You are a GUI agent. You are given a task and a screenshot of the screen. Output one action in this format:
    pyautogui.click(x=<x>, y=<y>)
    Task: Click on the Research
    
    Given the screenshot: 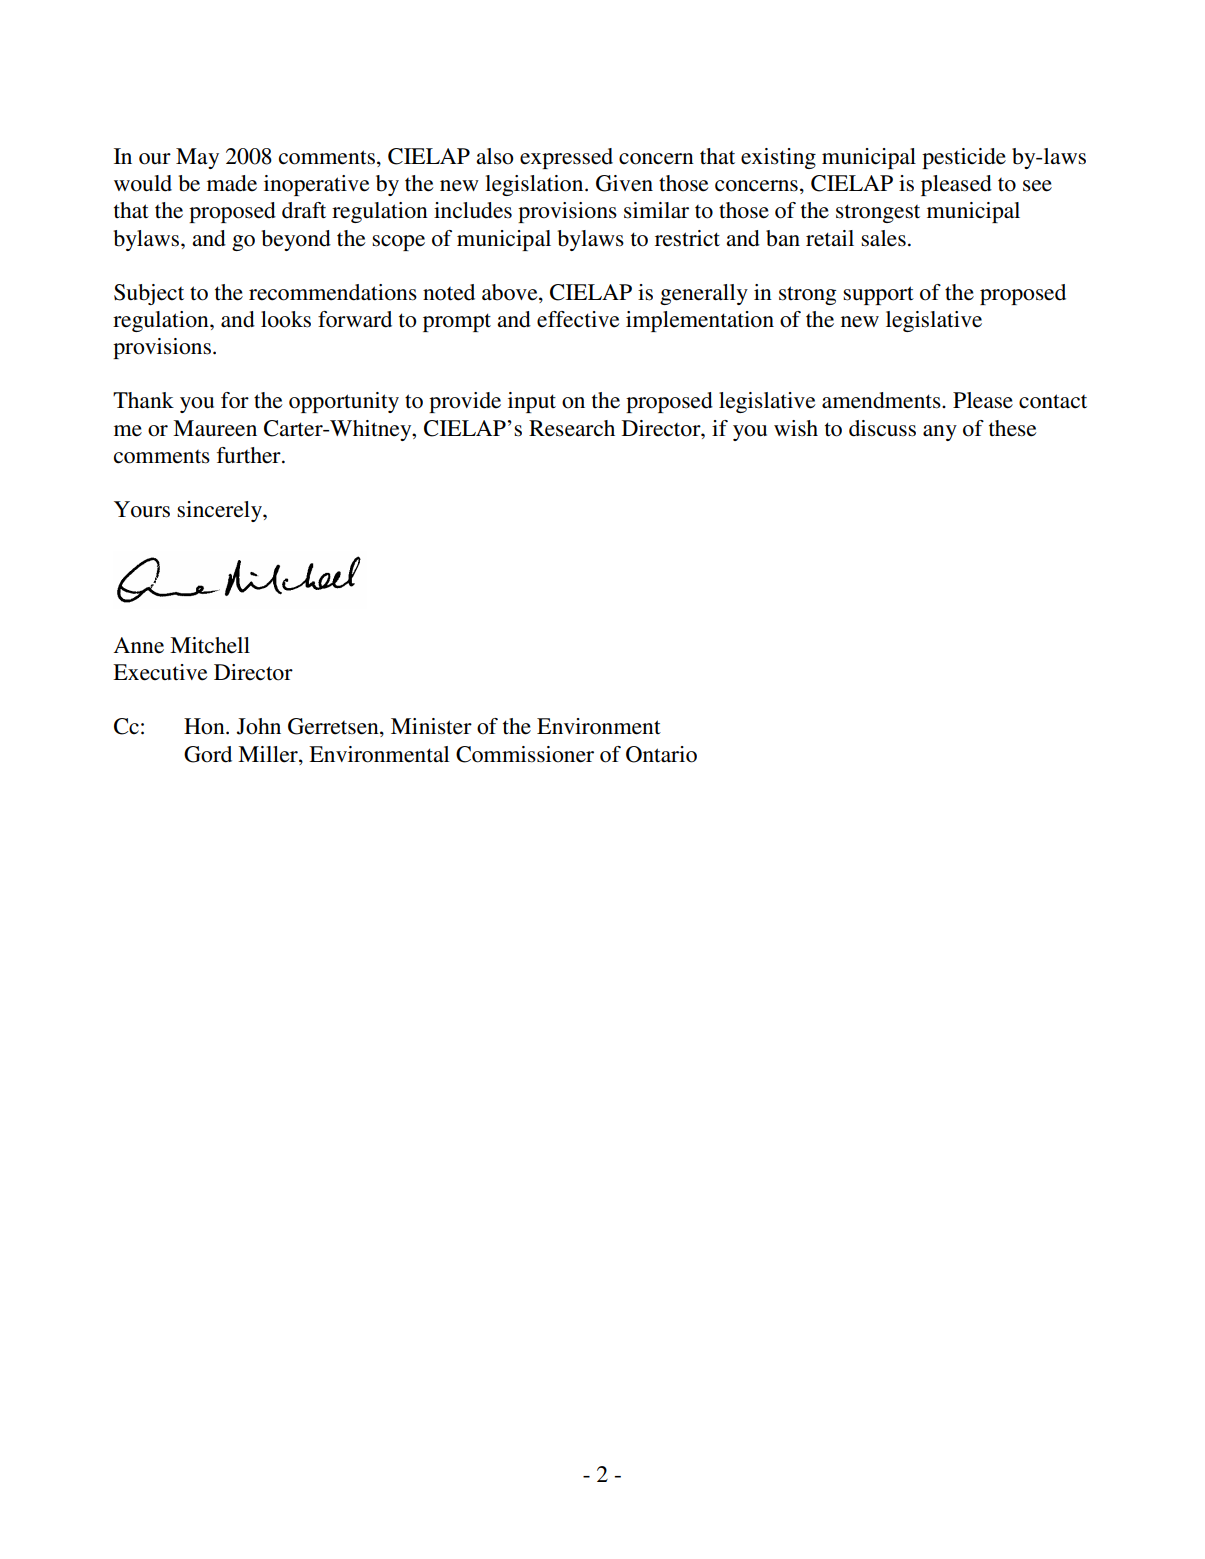 What is the action you would take?
    pyautogui.click(x=572, y=428)
